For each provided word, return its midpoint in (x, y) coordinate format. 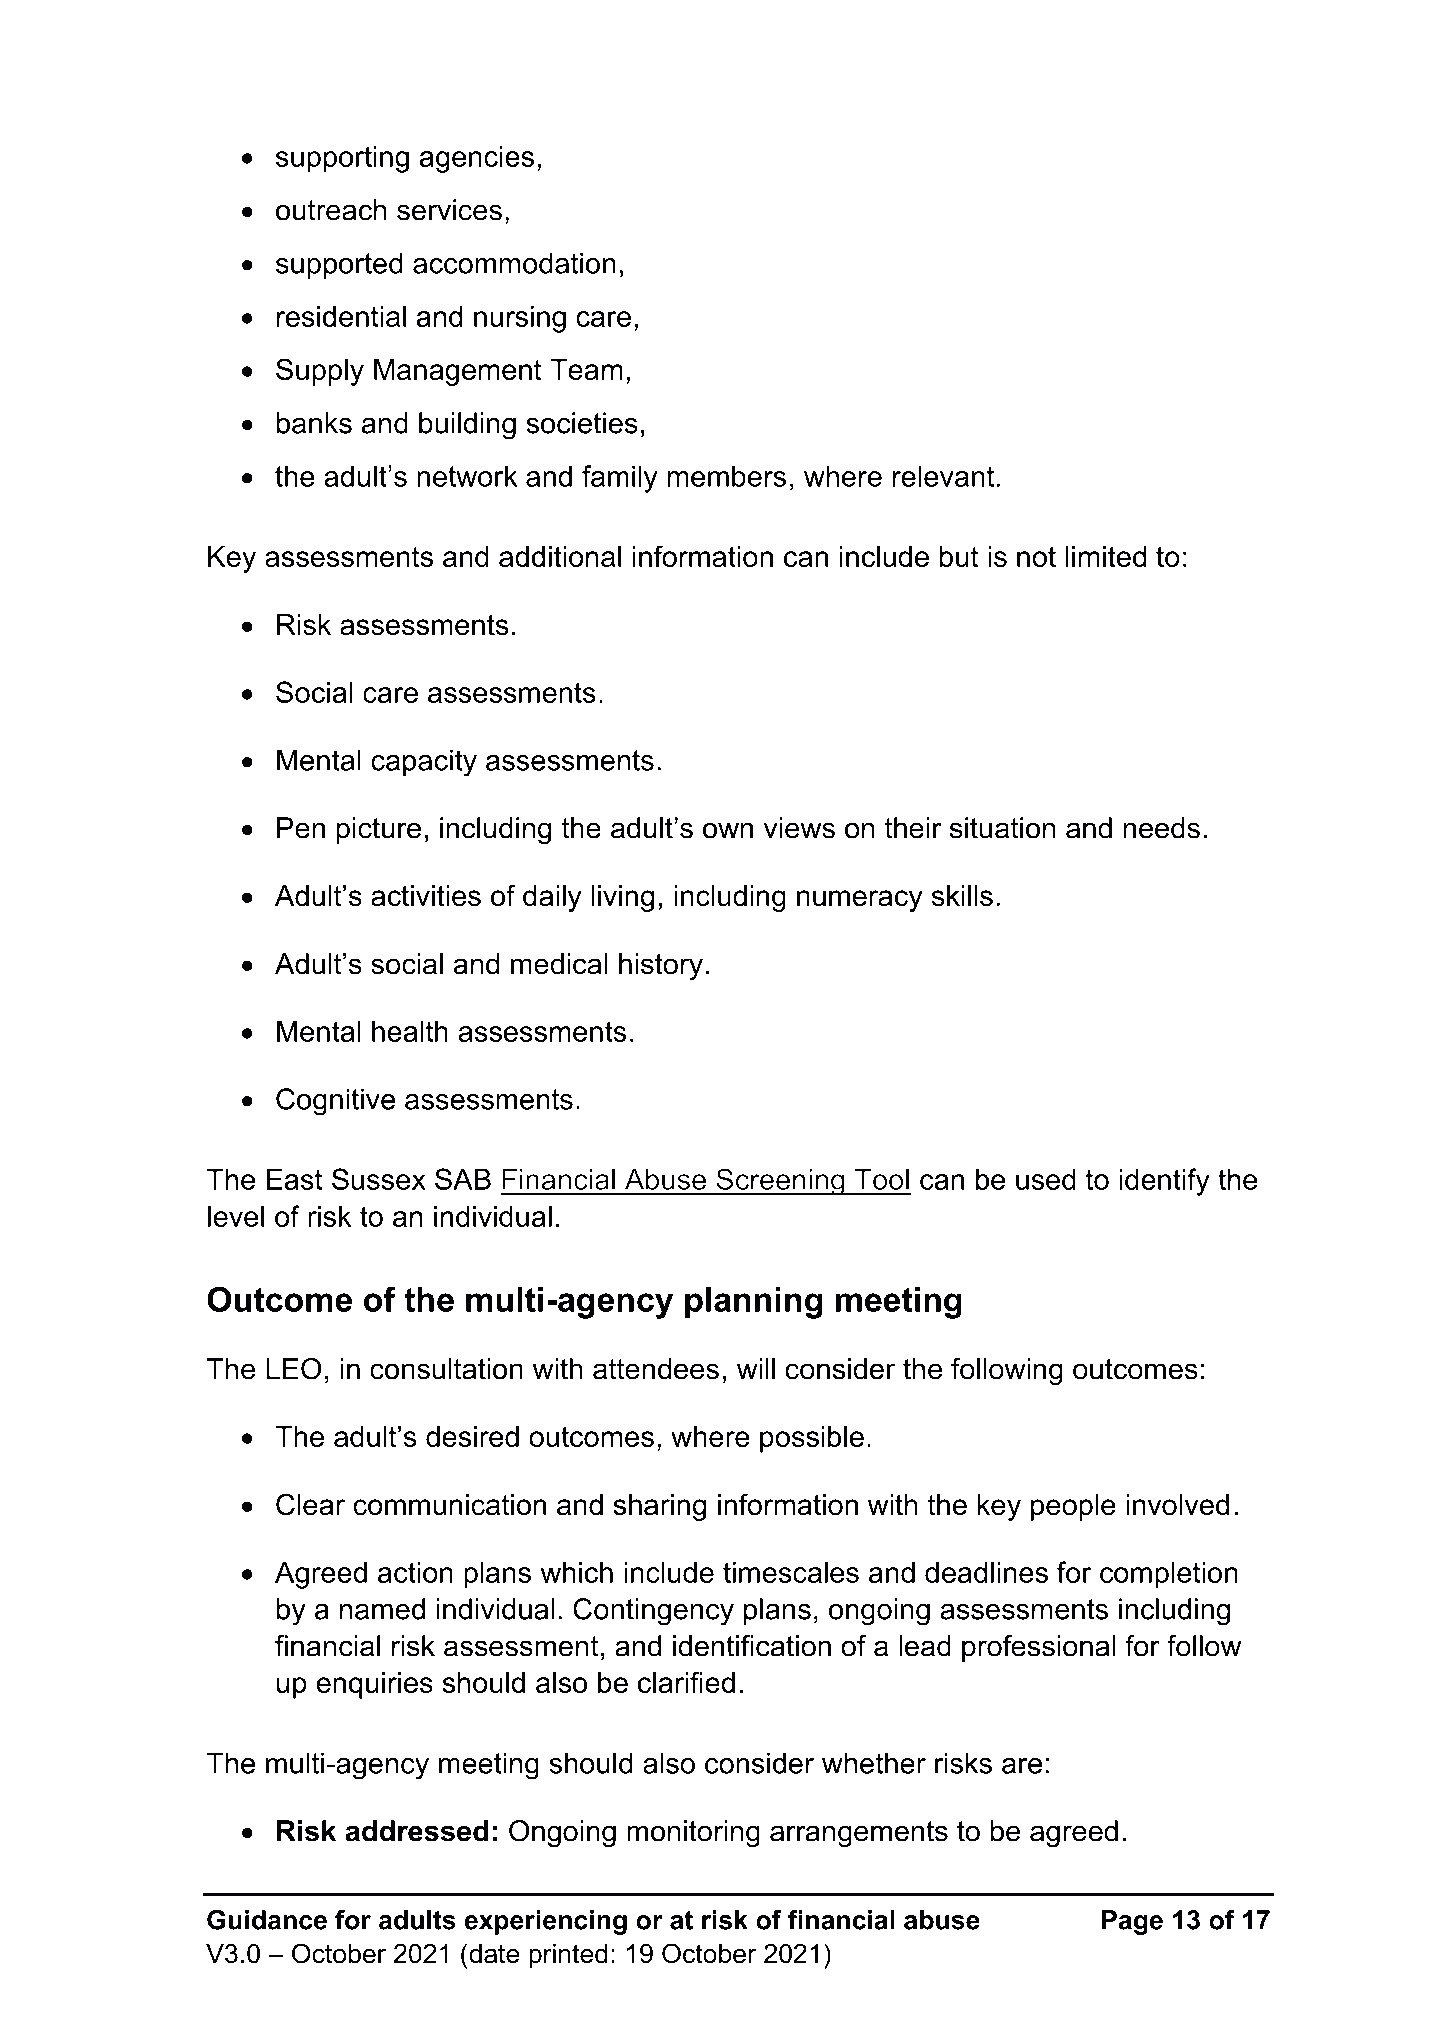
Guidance (267, 1919)
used (1046, 1179)
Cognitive (335, 1102)
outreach (331, 210)
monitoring (693, 1834)
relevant (943, 476)
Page (1132, 1922)
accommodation (514, 263)
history (661, 966)
